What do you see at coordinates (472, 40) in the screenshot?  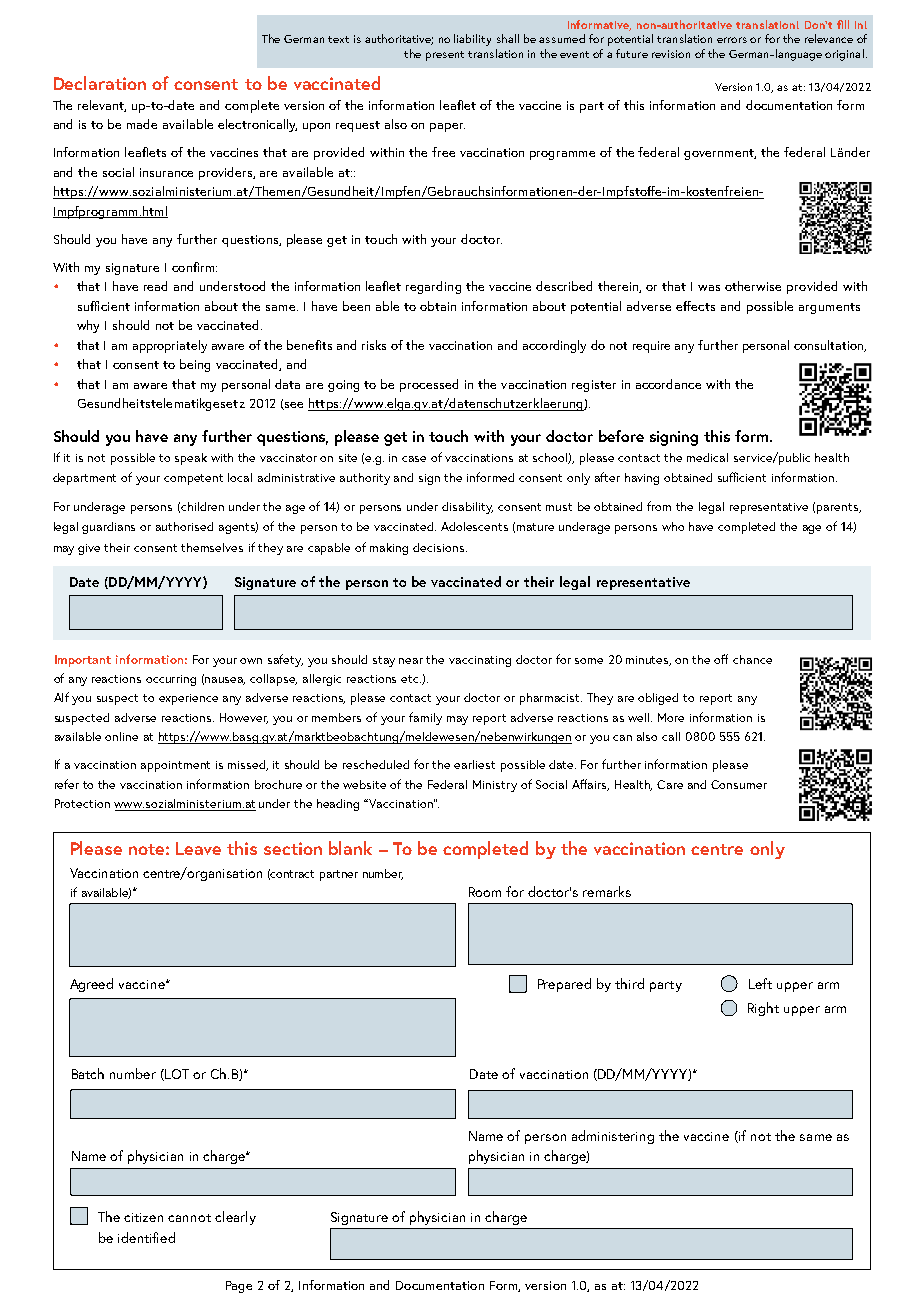 I see `liability` at bounding box center [472, 40].
